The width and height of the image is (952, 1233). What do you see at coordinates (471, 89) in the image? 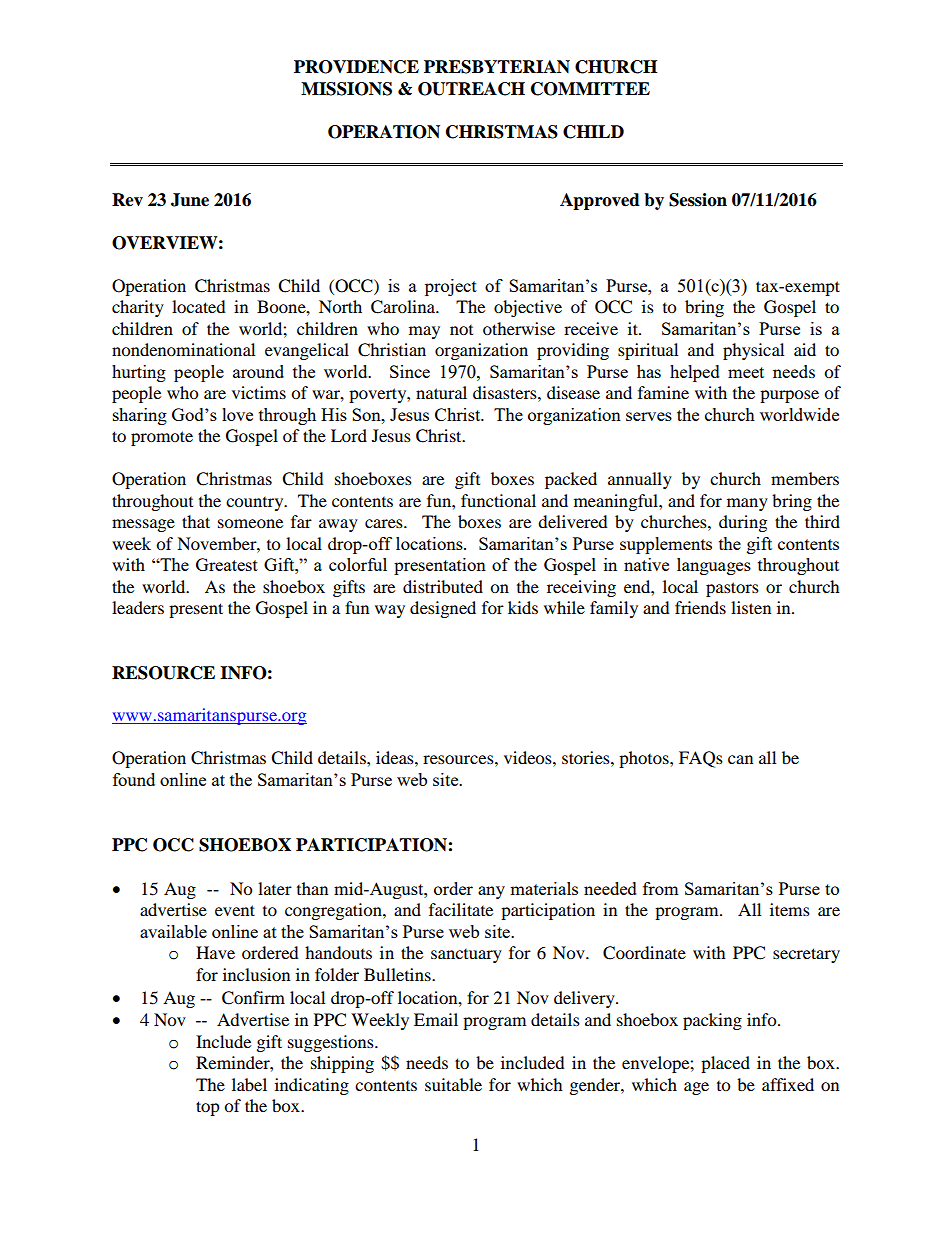
I see `OUTREACH` at bounding box center [471, 89].
